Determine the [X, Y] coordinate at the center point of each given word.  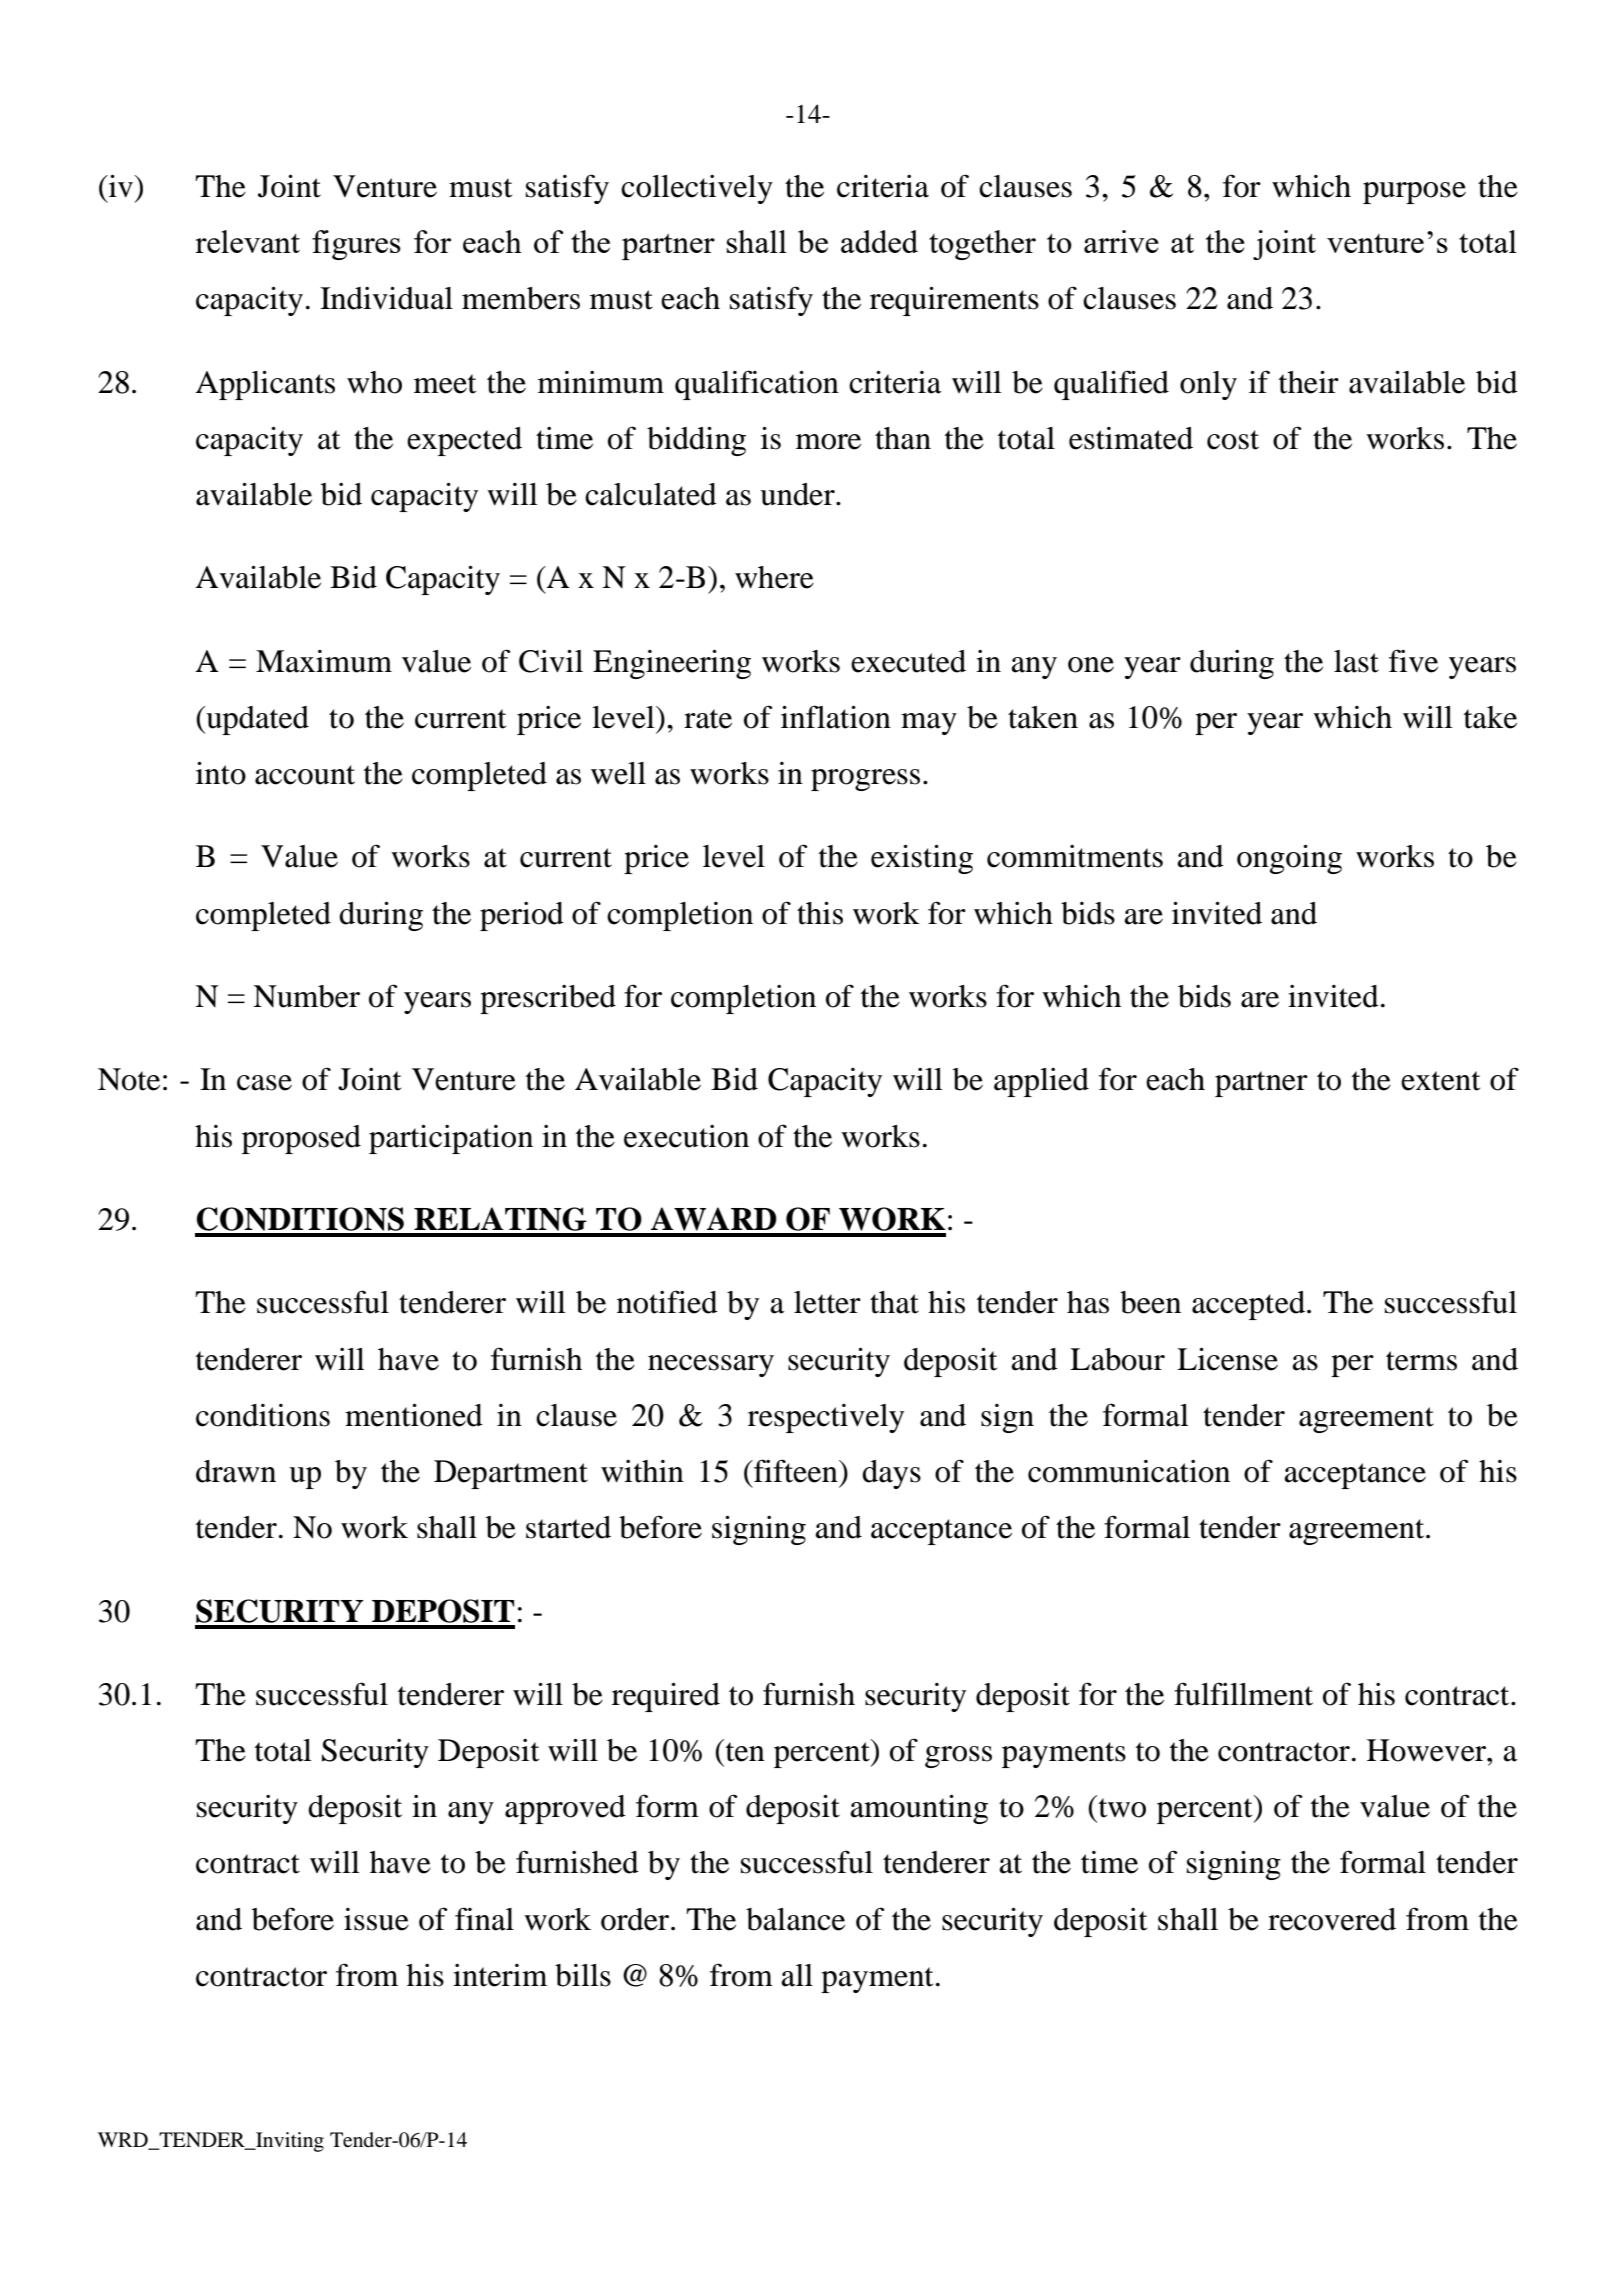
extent [1440, 1081]
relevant [247, 241]
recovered [1332, 1919]
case [264, 1083]
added [879, 241]
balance [795, 1919]
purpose [1414, 193]
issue [376, 1919]
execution [686, 1136]
